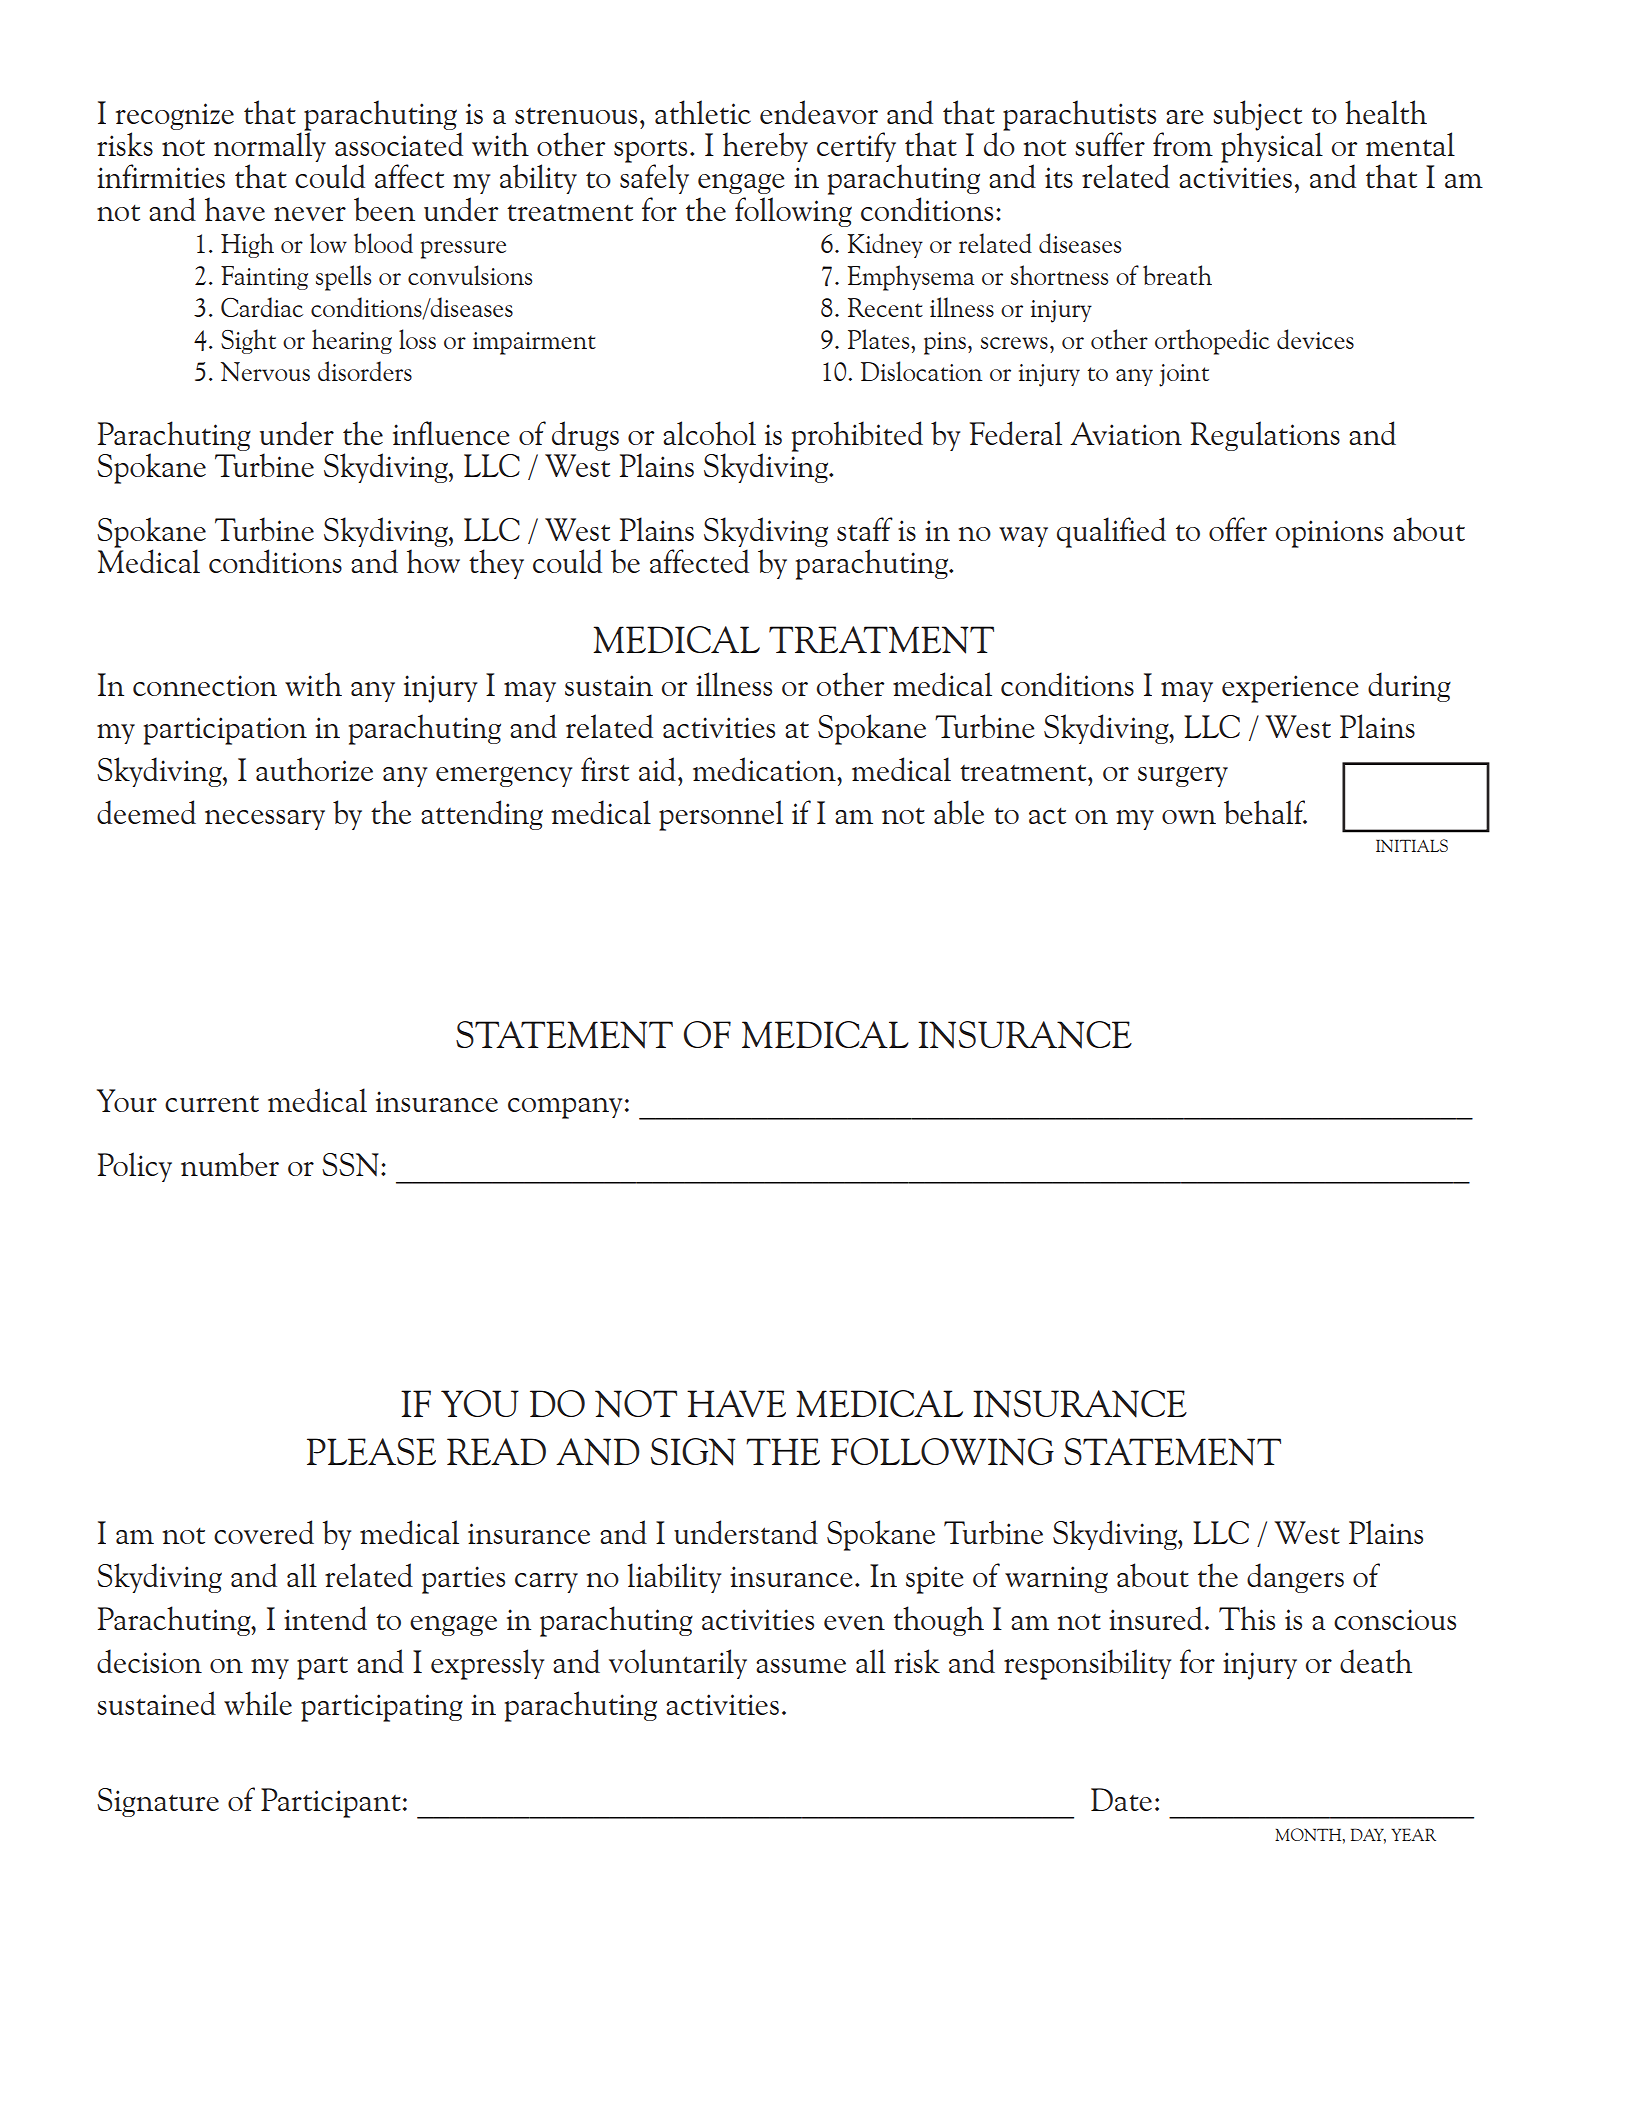 Image resolution: width=1634 pixels, height=2114 pixels. Describe the element at coordinates (258, 1703) in the screenshot. I see `while` at that location.
